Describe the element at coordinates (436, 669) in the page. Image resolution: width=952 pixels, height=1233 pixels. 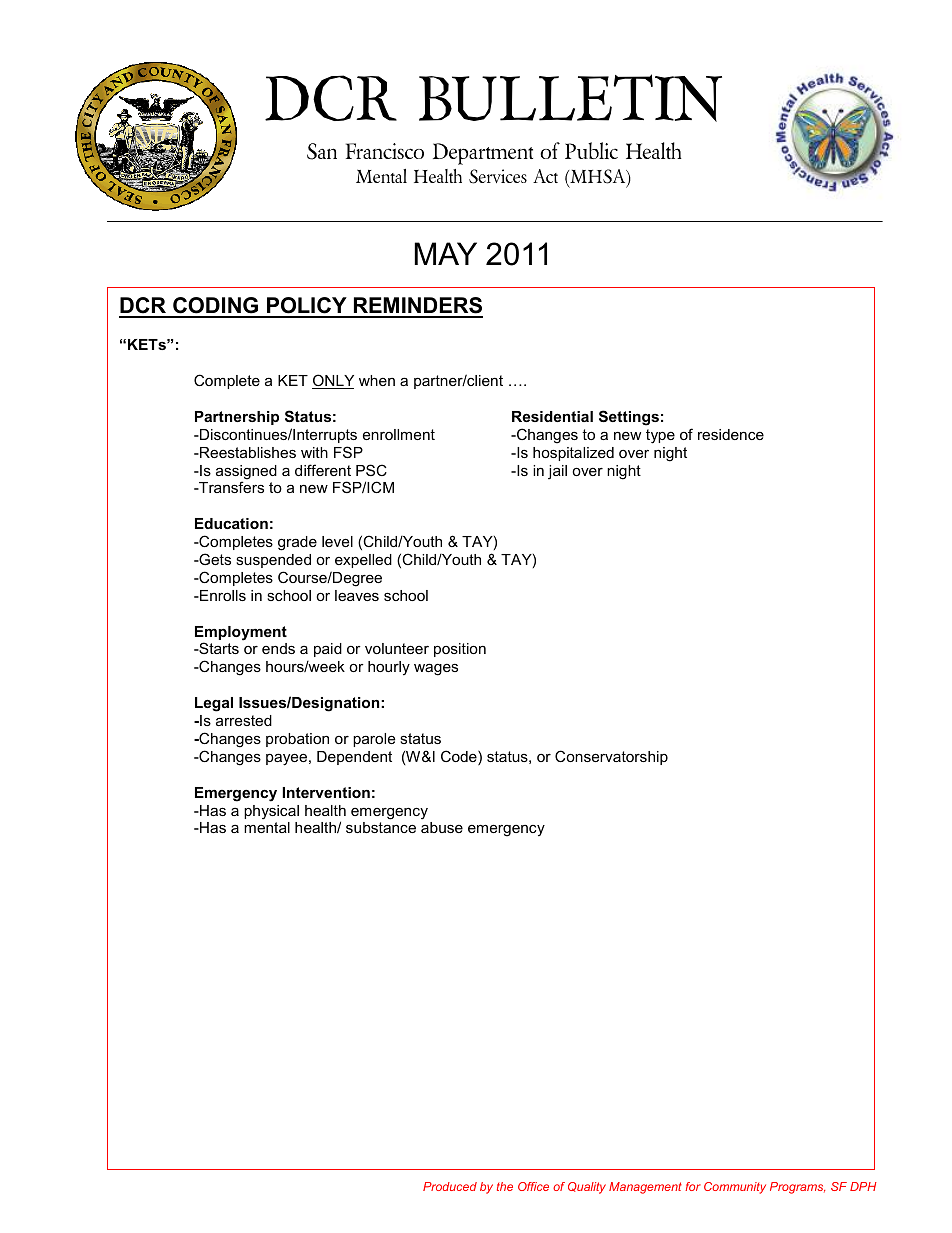
I see `wages` at that location.
